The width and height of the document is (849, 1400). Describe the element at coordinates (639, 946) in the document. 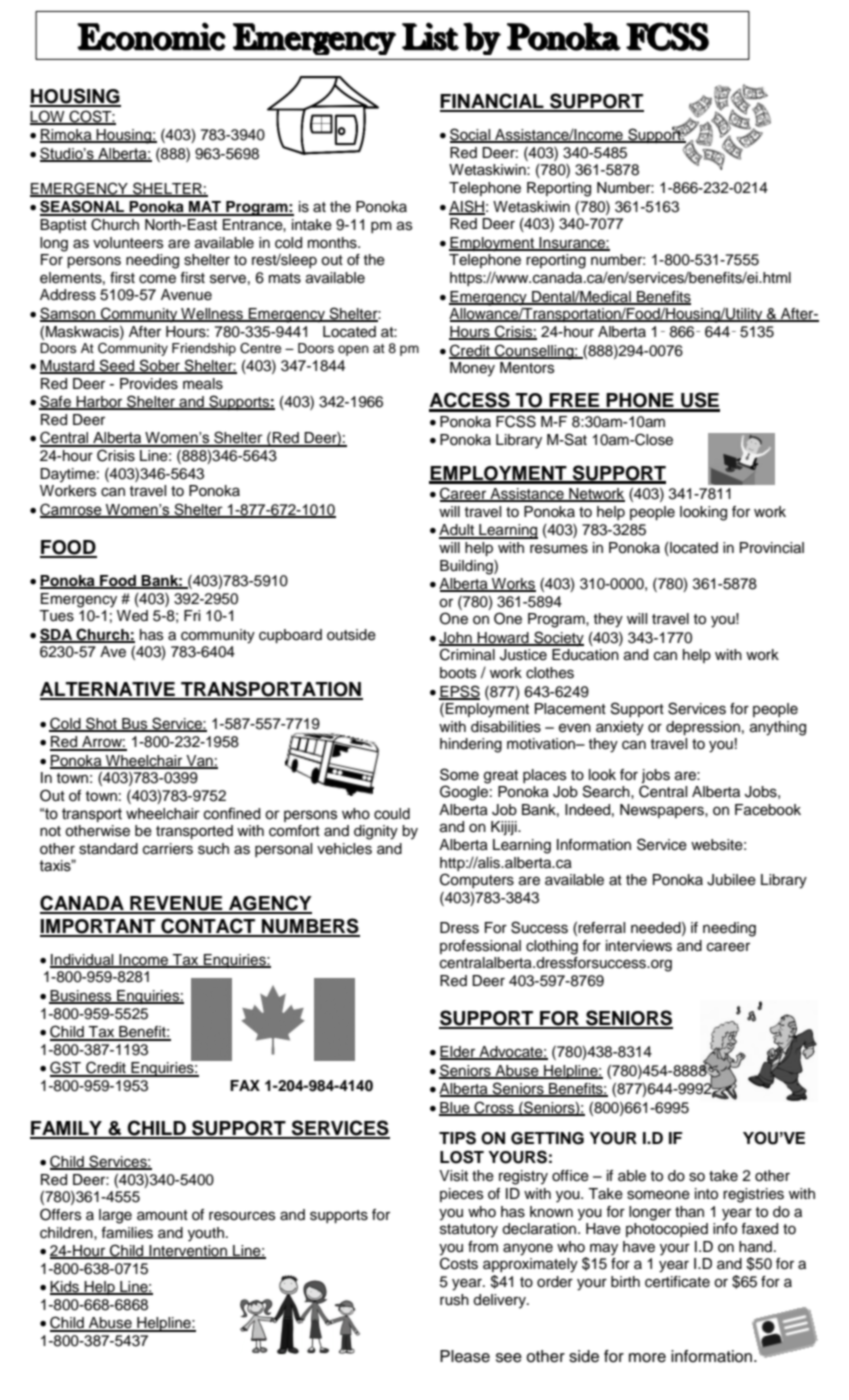

I see `interviews` at that location.
